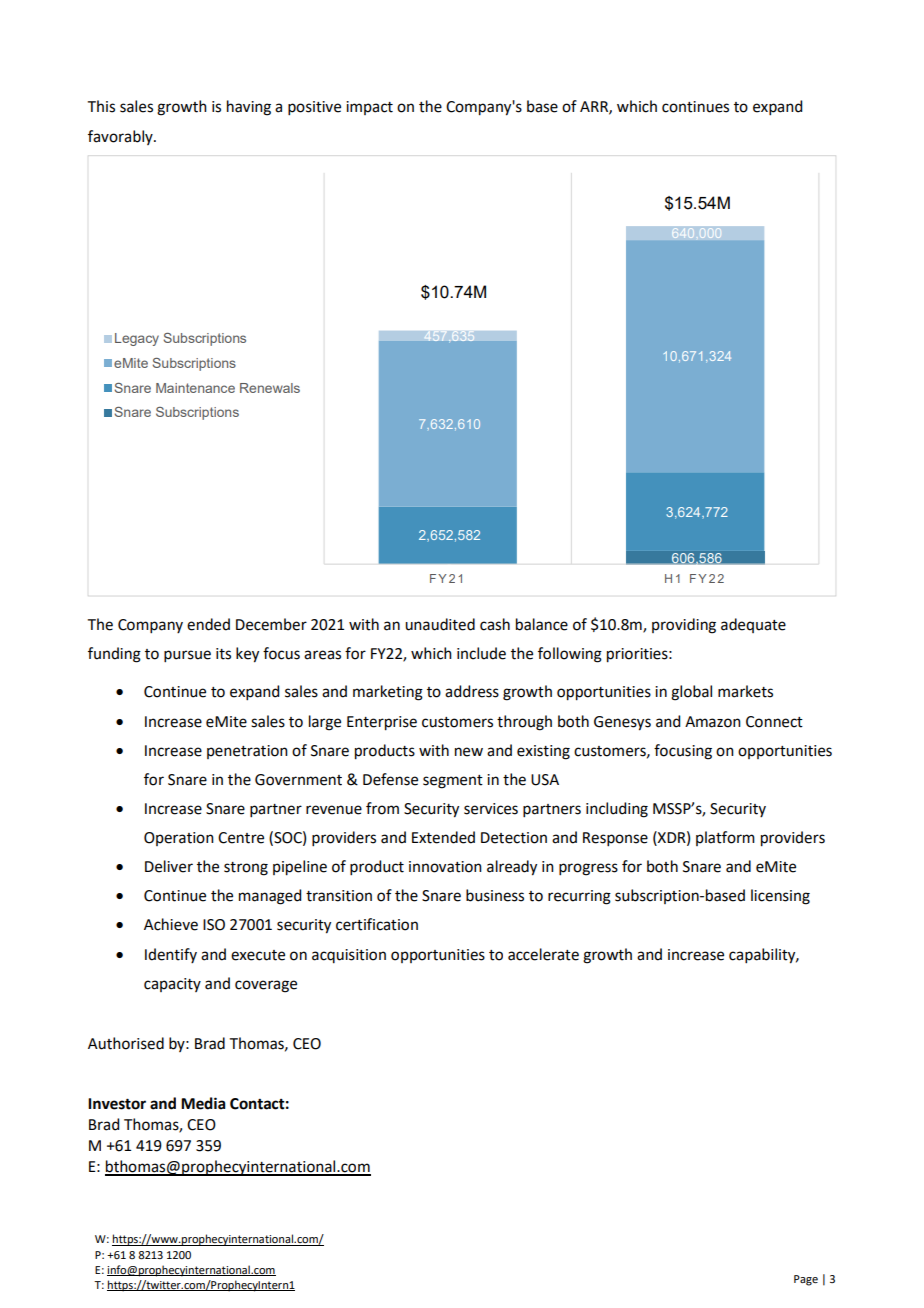 The image size is (924, 1308). Describe the element at coordinates (314, 108) in the page. I see `positive` at that location.
